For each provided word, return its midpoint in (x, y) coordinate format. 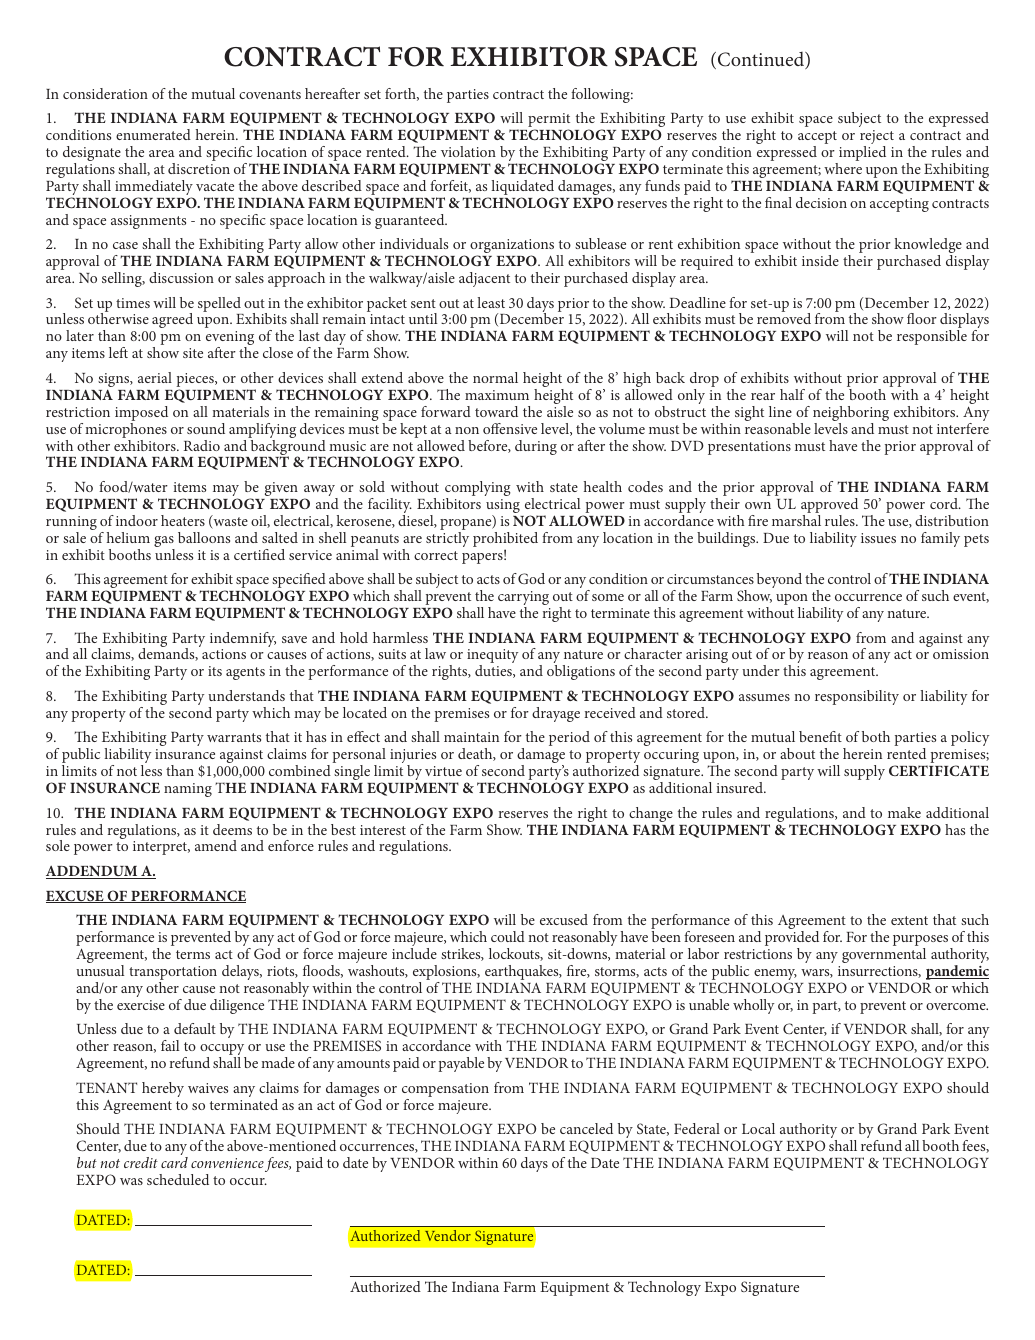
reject (877, 138)
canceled (586, 1128)
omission (961, 654)
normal (495, 377)
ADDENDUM (93, 872)
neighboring (851, 415)
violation (468, 151)
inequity (492, 657)
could (508, 936)
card (174, 1162)
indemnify (243, 641)
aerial (155, 377)
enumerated (153, 134)
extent (909, 920)
